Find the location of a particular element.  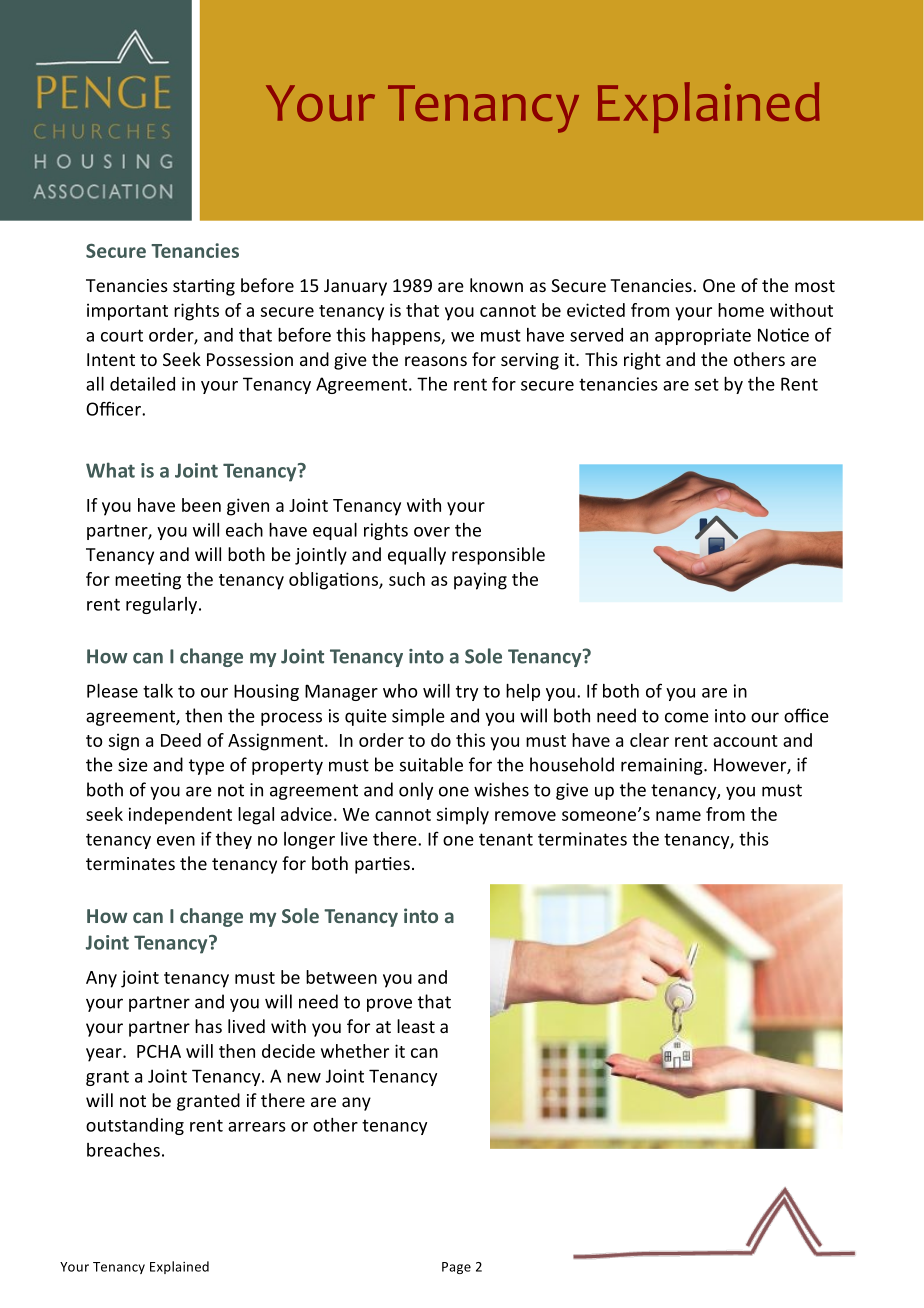

home is located at coordinates (741, 310).
